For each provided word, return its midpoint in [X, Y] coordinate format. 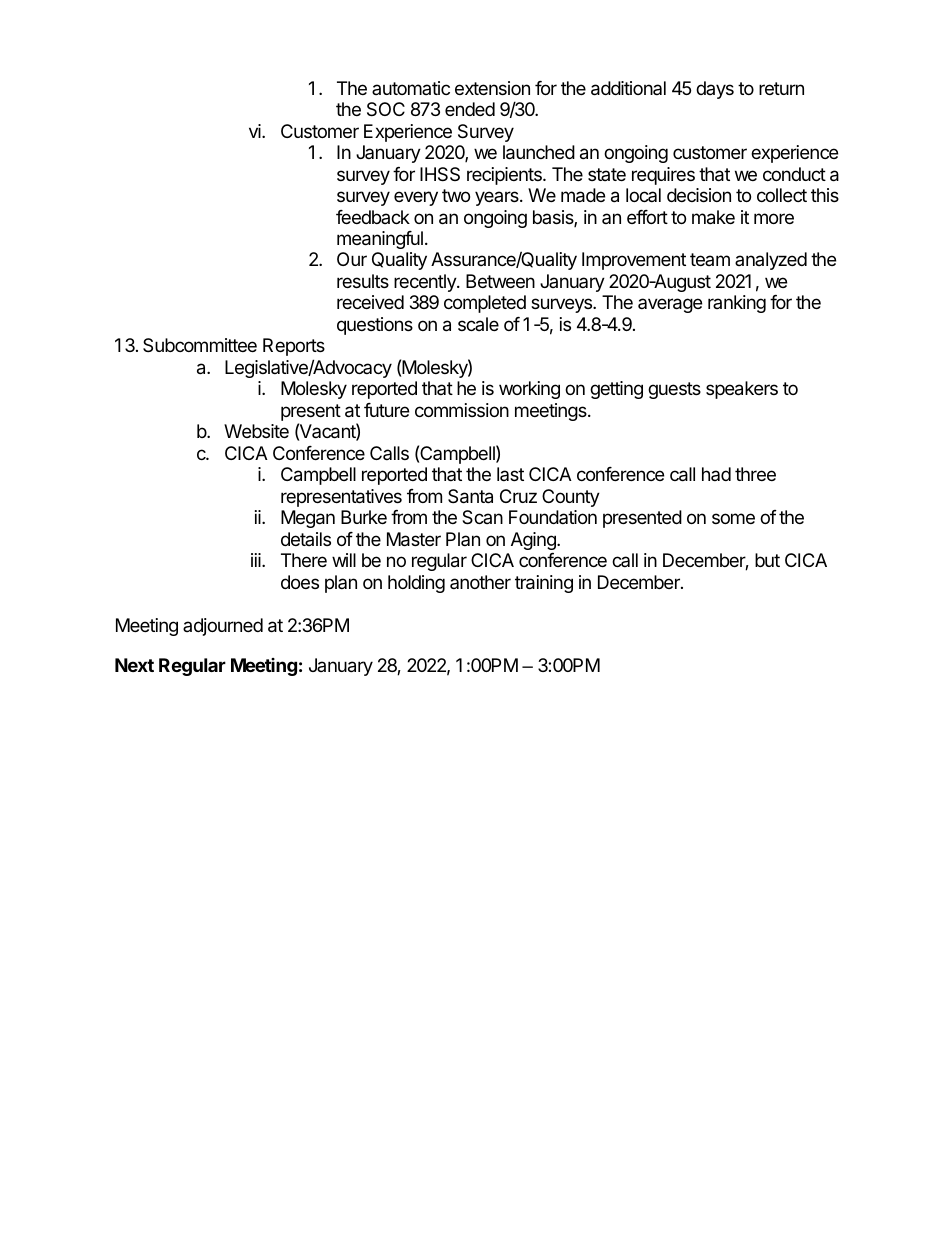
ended [470, 109]
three [755, 474]
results [363, 281]
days [715, 90]
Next [134, 665]
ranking [737, 304]
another [480, 582]
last [510, 474]
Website [256, 431]
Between [500, 281]
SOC [386, 109]
